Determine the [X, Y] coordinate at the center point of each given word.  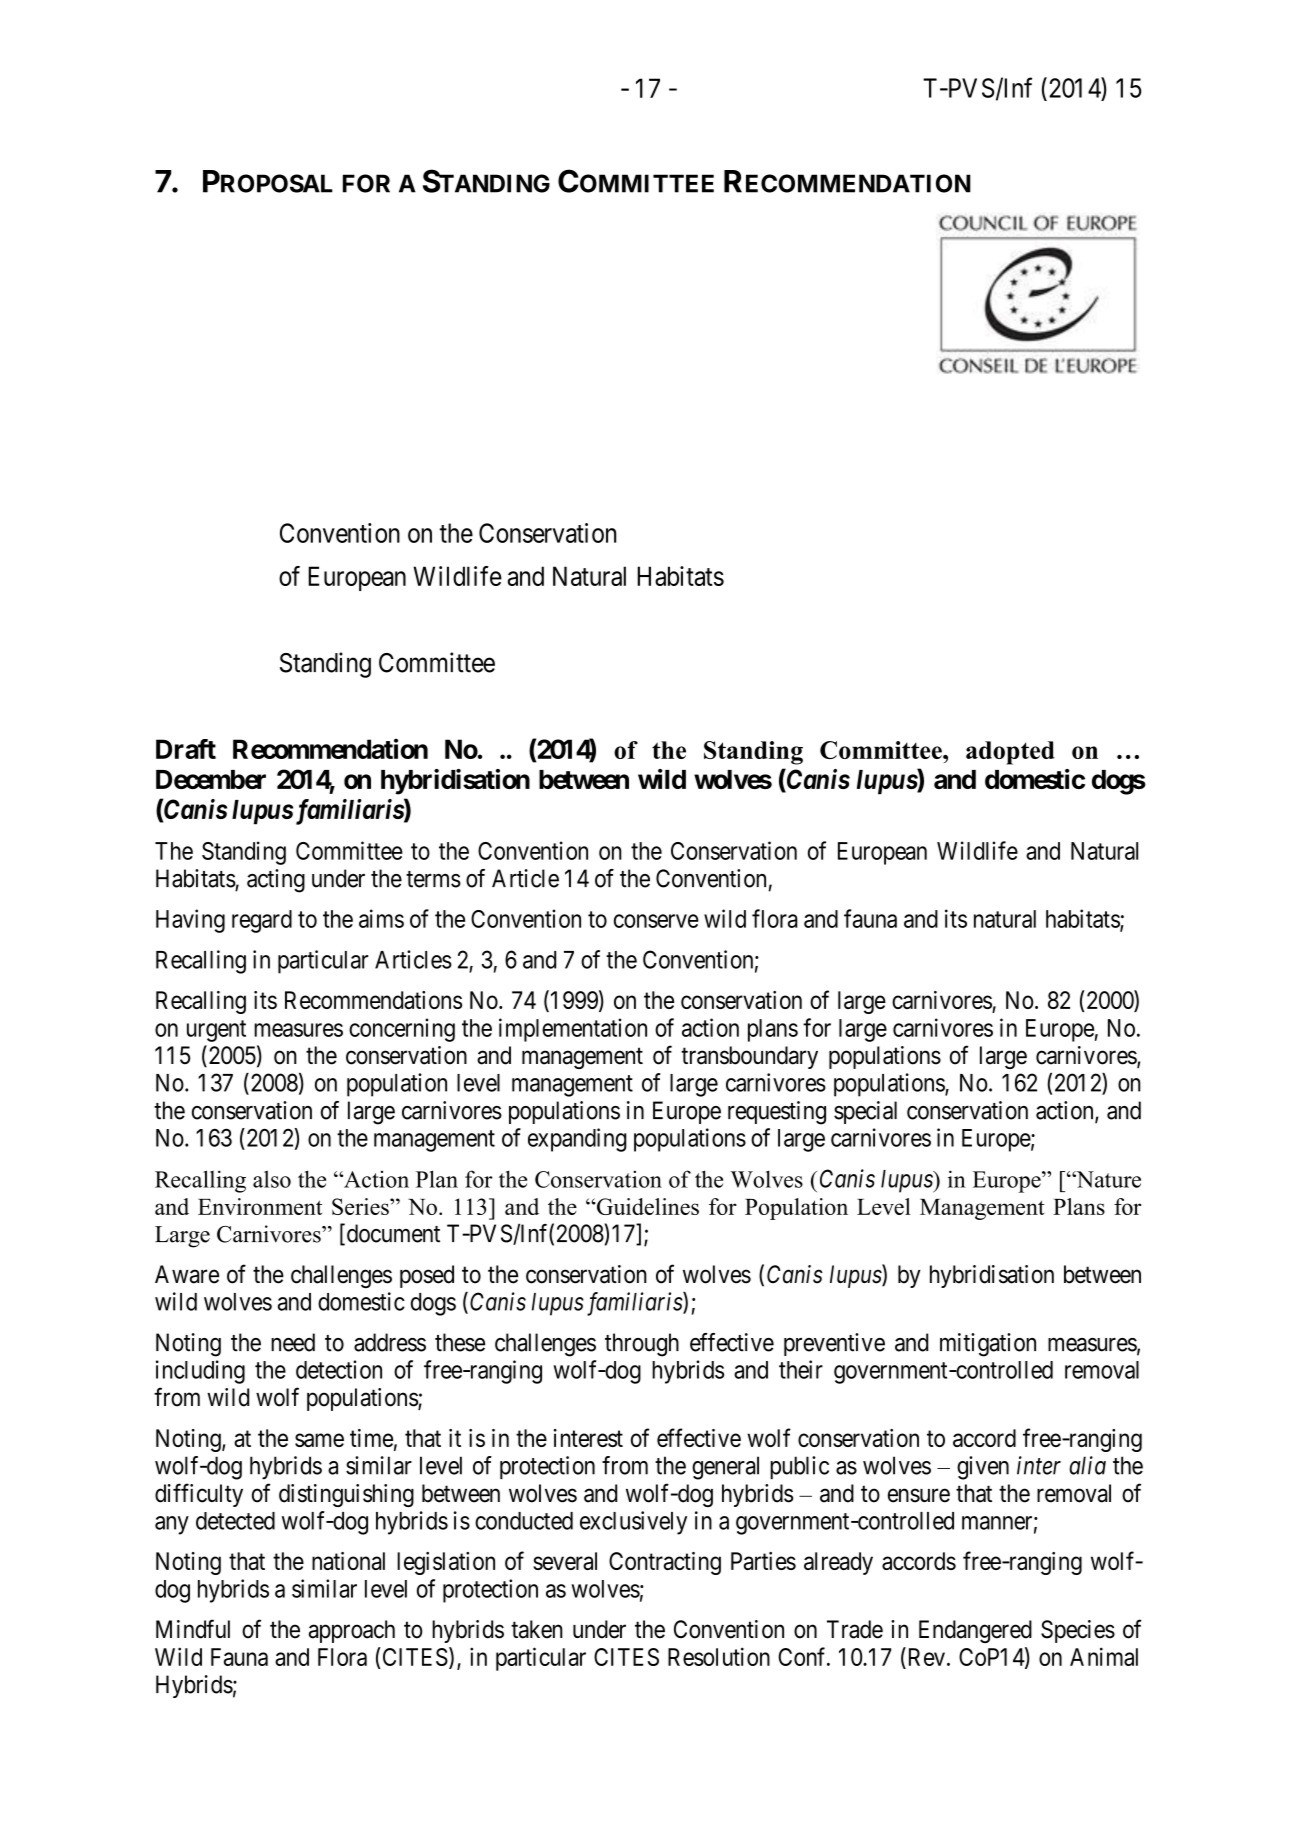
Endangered [975, 1631]
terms [433, 879]
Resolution [719, 1656]
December [211, 779]
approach [352, 1631]
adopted [1010, 753]
